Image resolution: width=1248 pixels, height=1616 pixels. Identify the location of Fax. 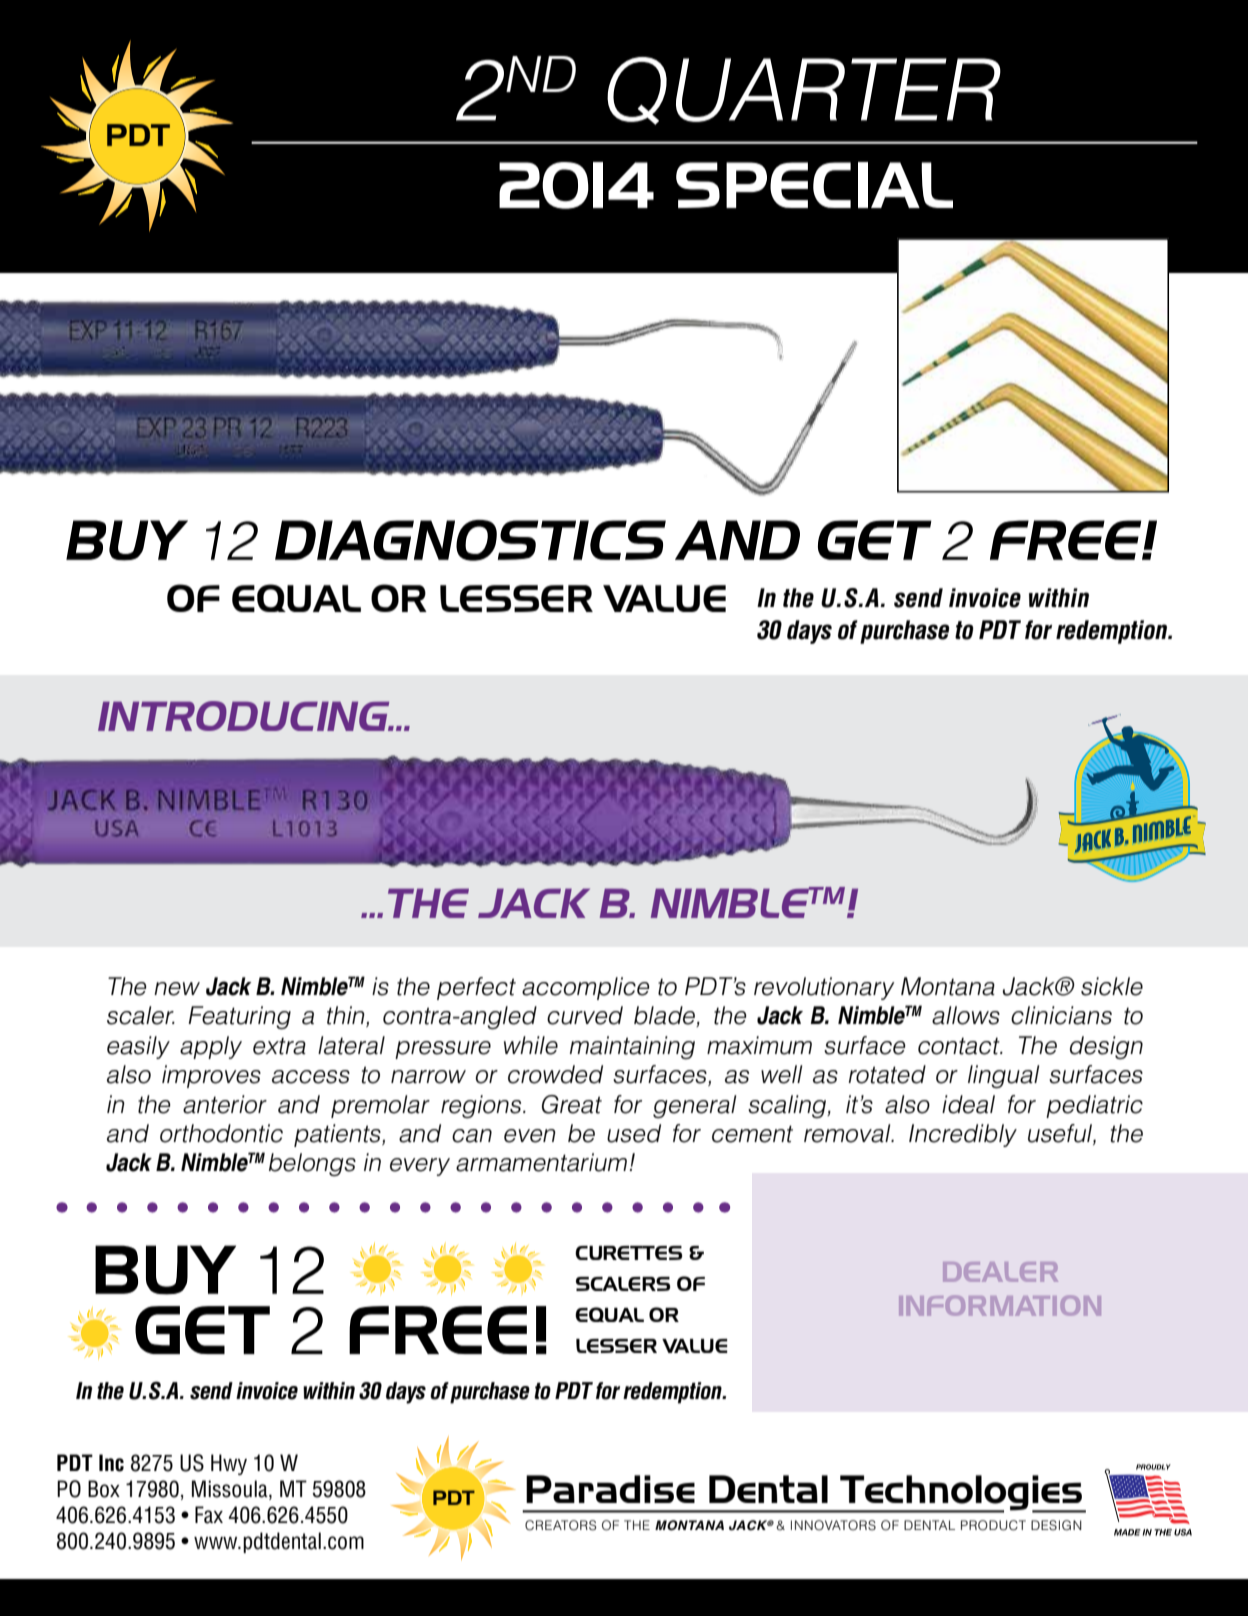
(209, 1515).
